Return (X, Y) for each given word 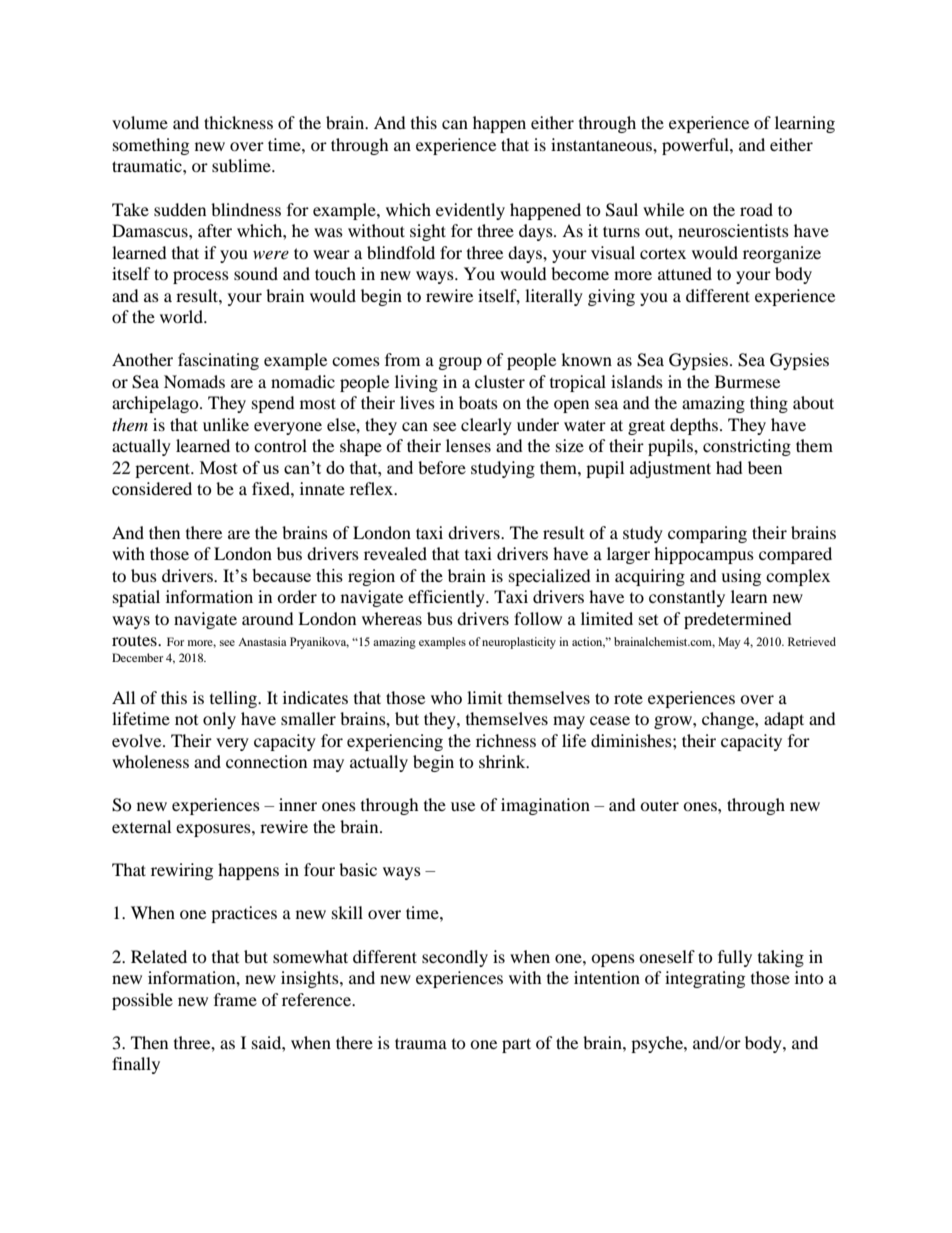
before (442, 467)
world (182, 316)
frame (235, 999)
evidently (470, 211)
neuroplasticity (519, 643)
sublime (242, 165)
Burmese (747, 381)
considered (152, 488)
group (460, 363)
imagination (545, 806)
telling (234, 699)
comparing (707, 534)
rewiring (182, 871)
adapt (784, 720)
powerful (696, 146)
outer (659, 805)
